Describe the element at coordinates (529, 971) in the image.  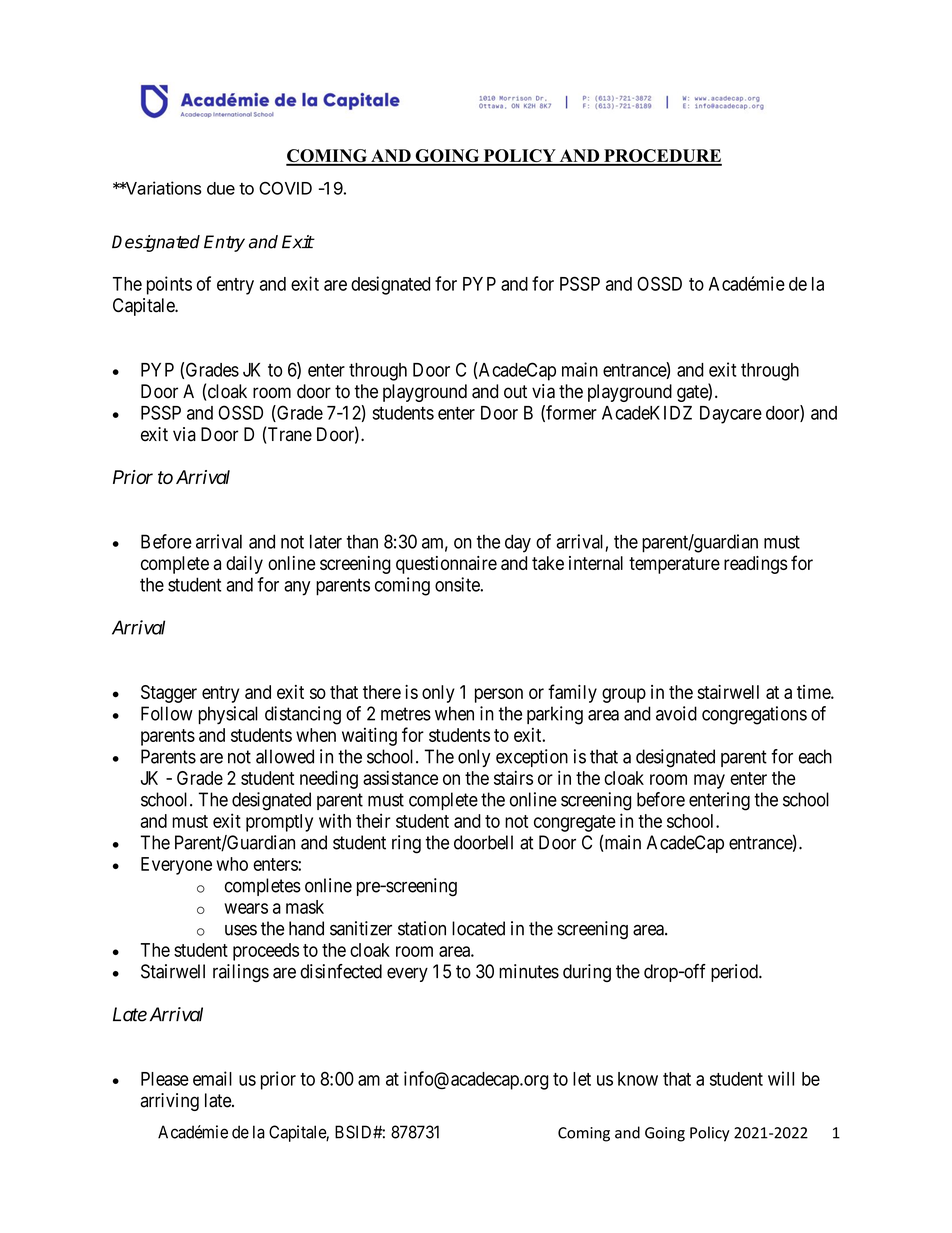
I see `minutes` at that location.
